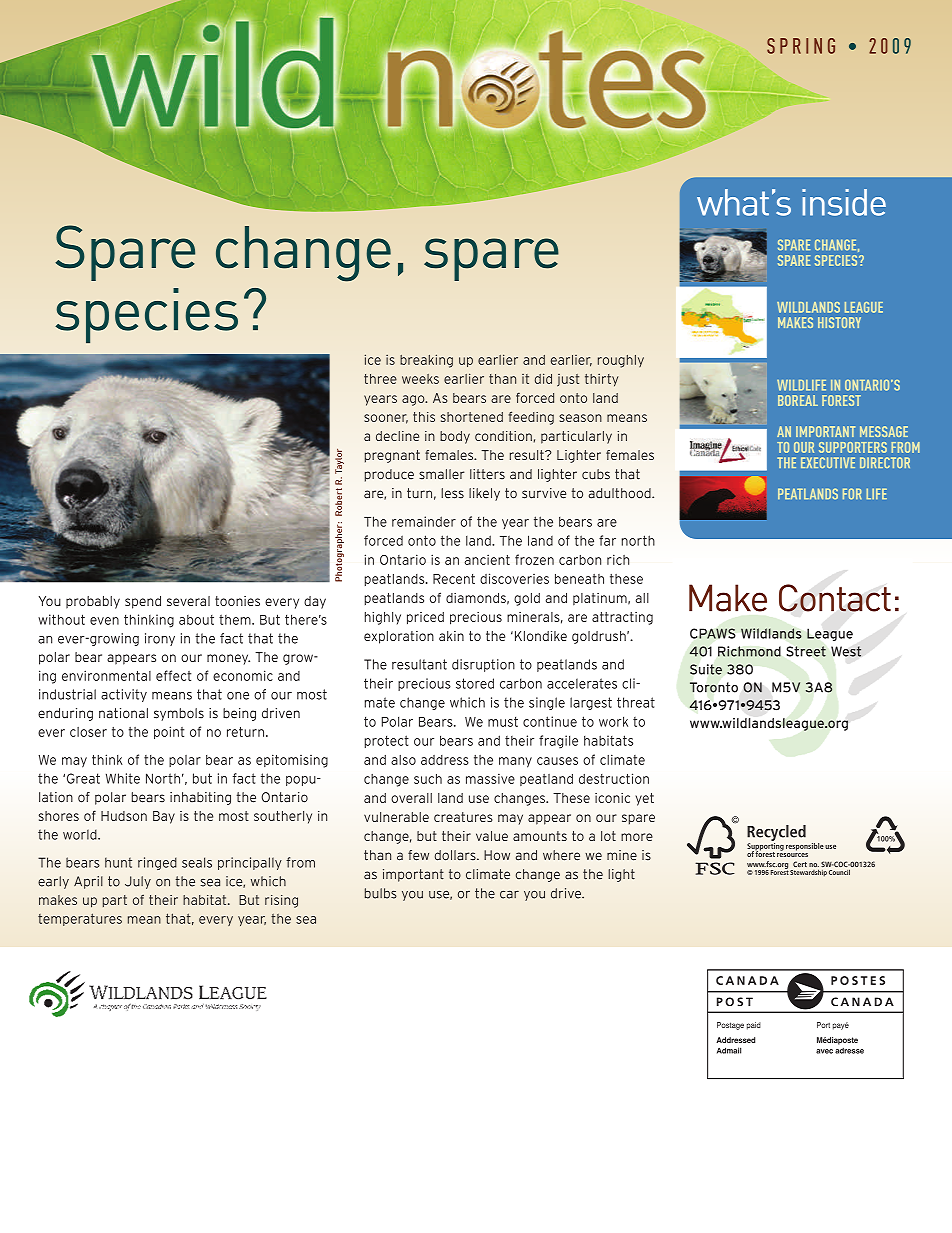 Image resolution: width=952 pixels, height=1233 pixels. Describe the element at coordinates (621, 361) in the screenshot. I see `roughly` at that location.
